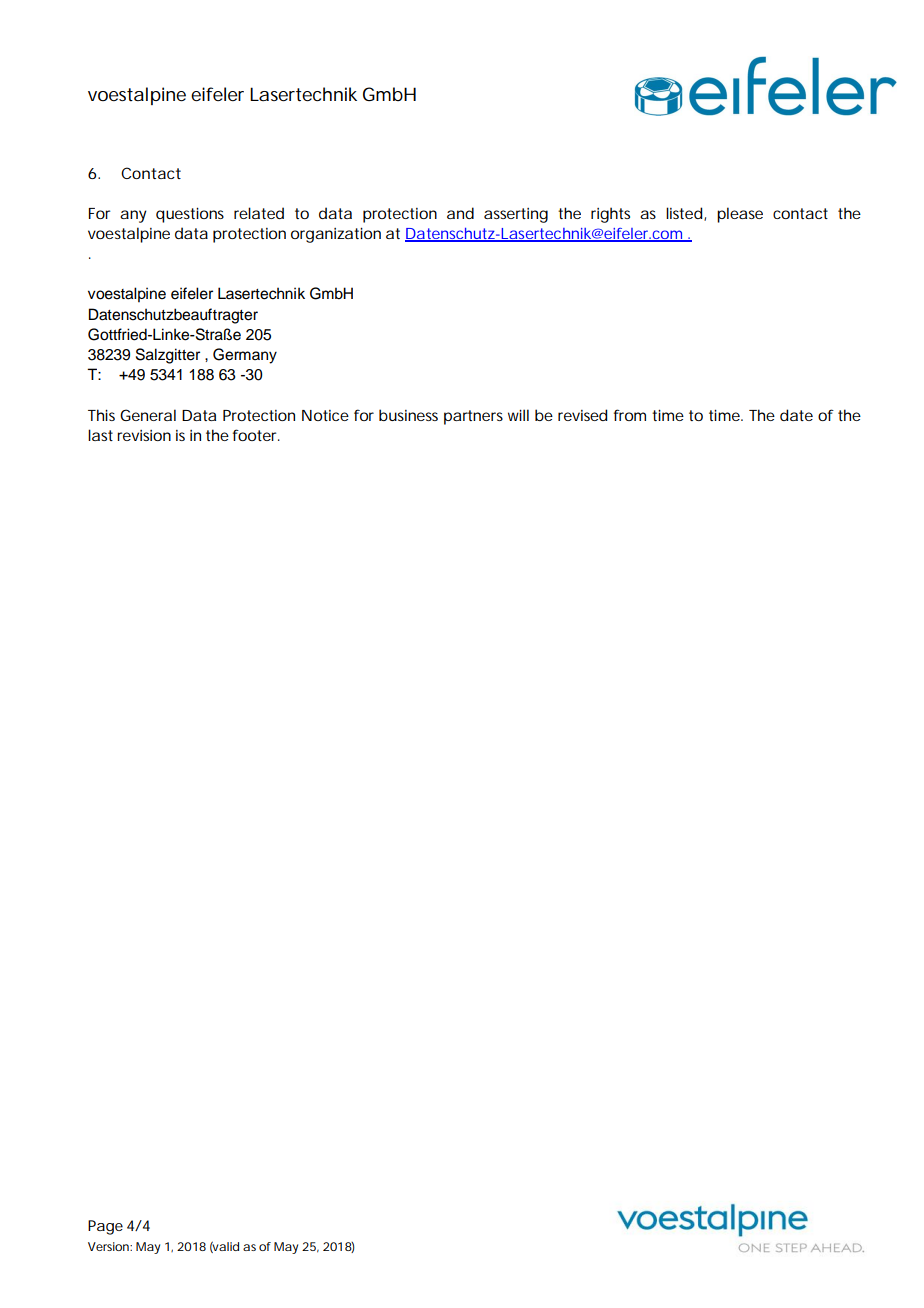  I want to click on listed, so click(684, 213).
